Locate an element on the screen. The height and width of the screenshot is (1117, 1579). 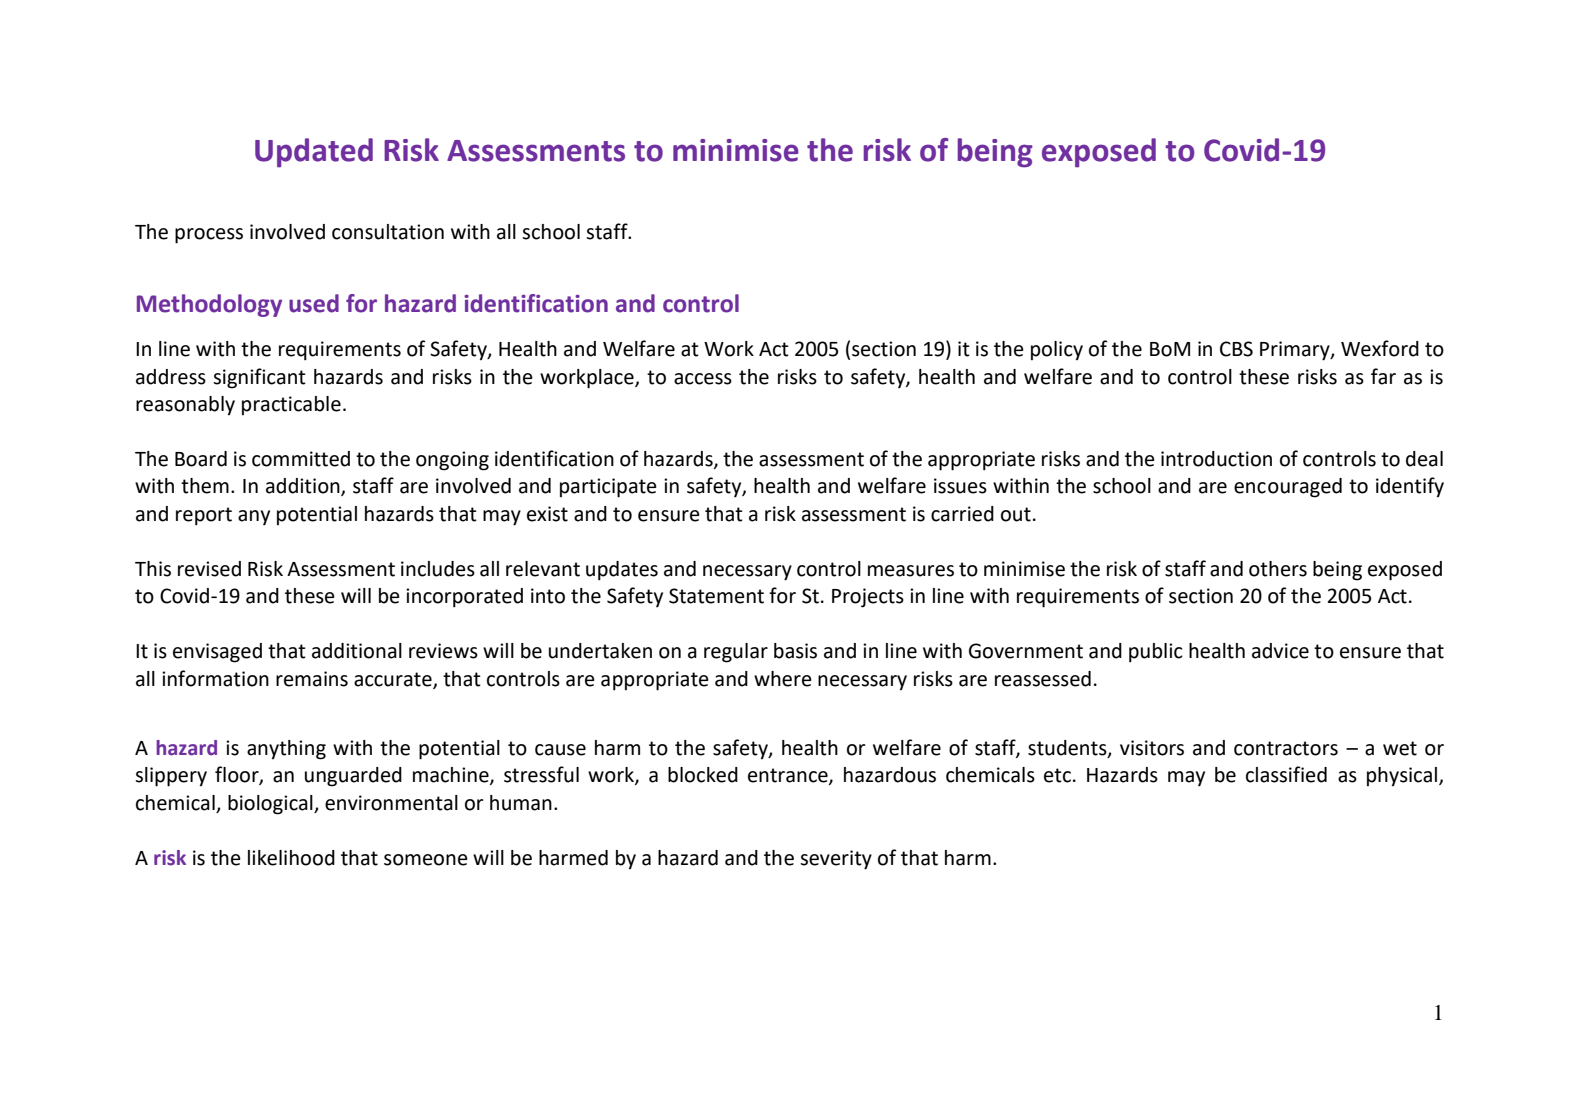
advice is located at coordinates (1280, 651).
